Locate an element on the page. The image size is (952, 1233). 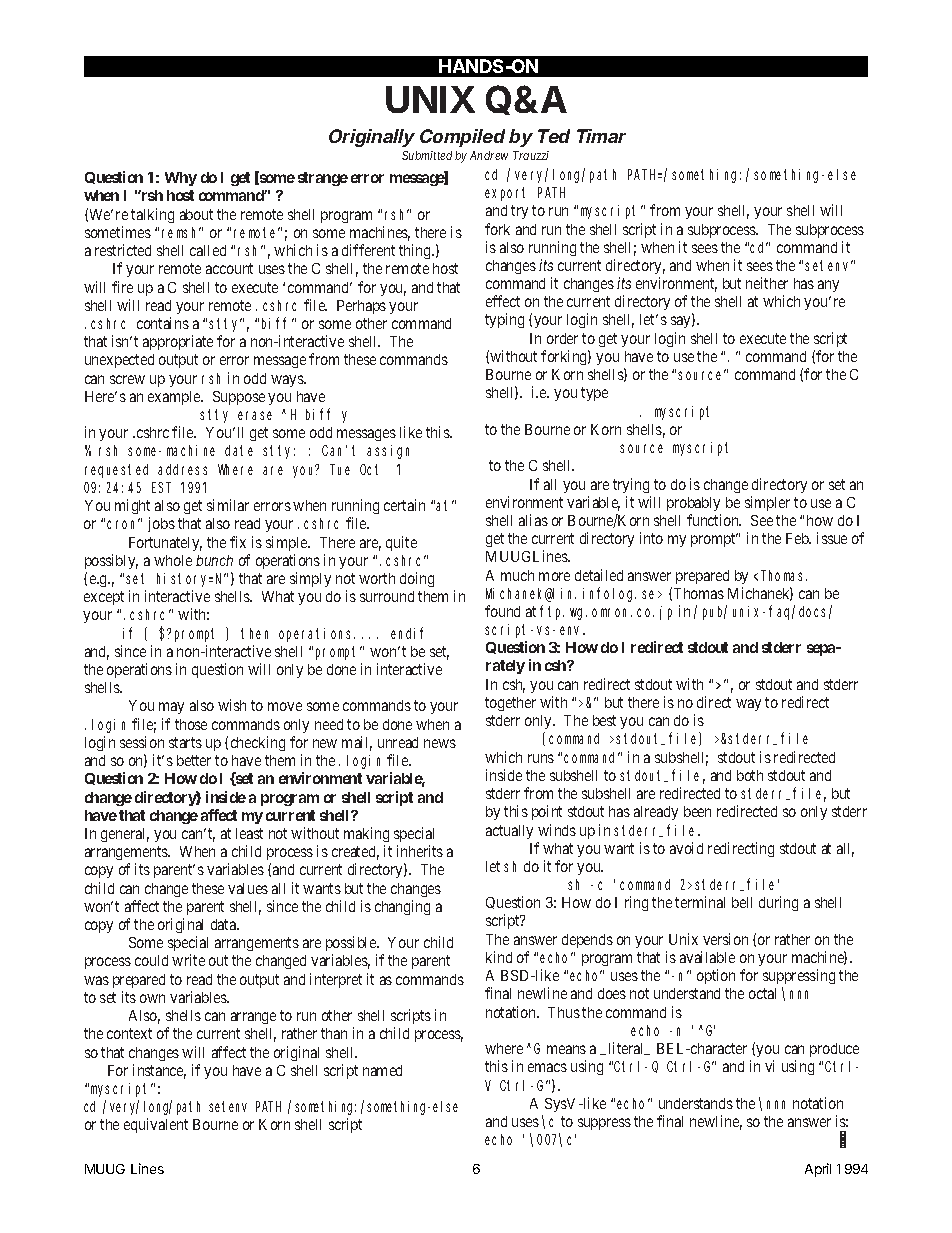
function is located at coordinates (714, 520).
